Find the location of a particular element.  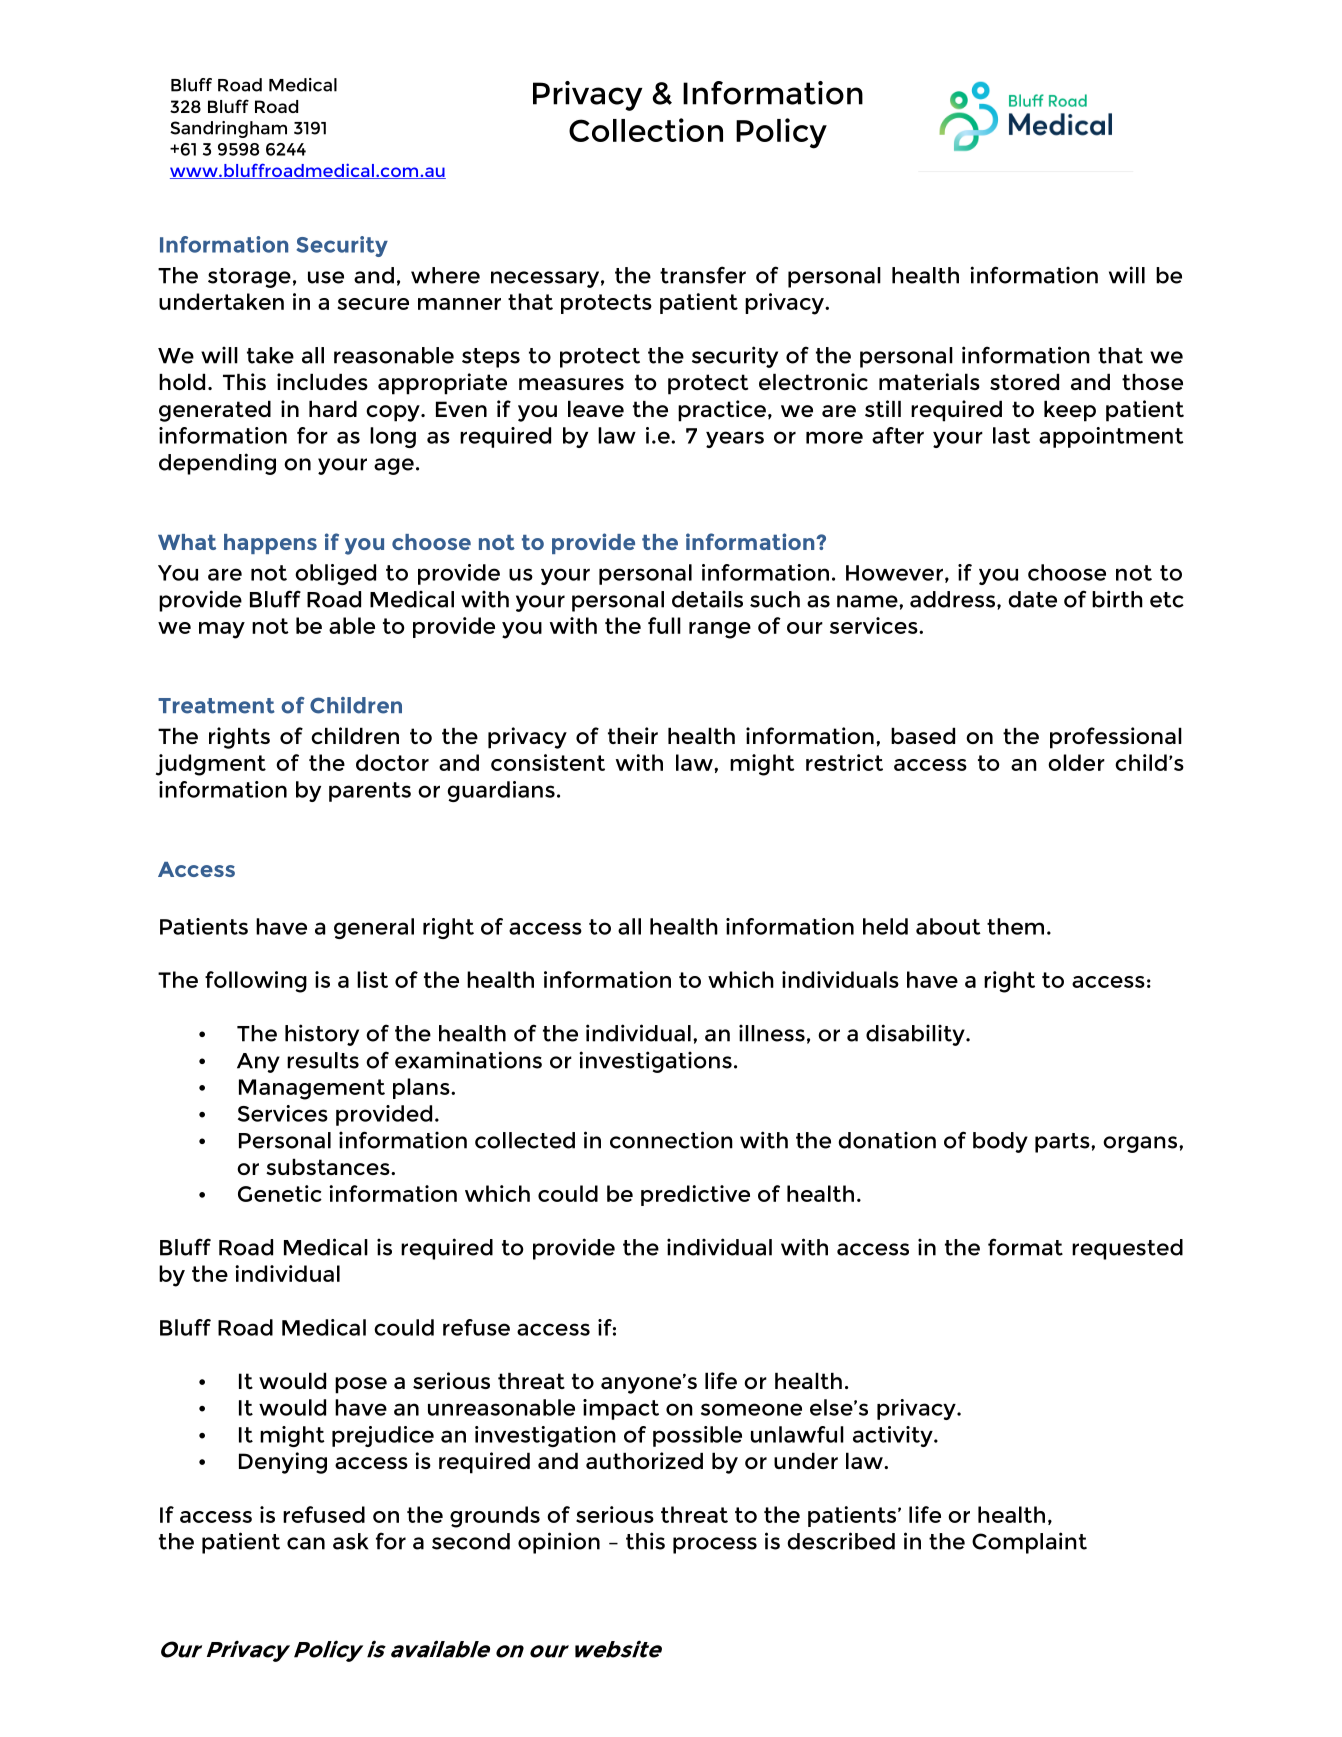

authorized is located at coordinates (644, 1460).
